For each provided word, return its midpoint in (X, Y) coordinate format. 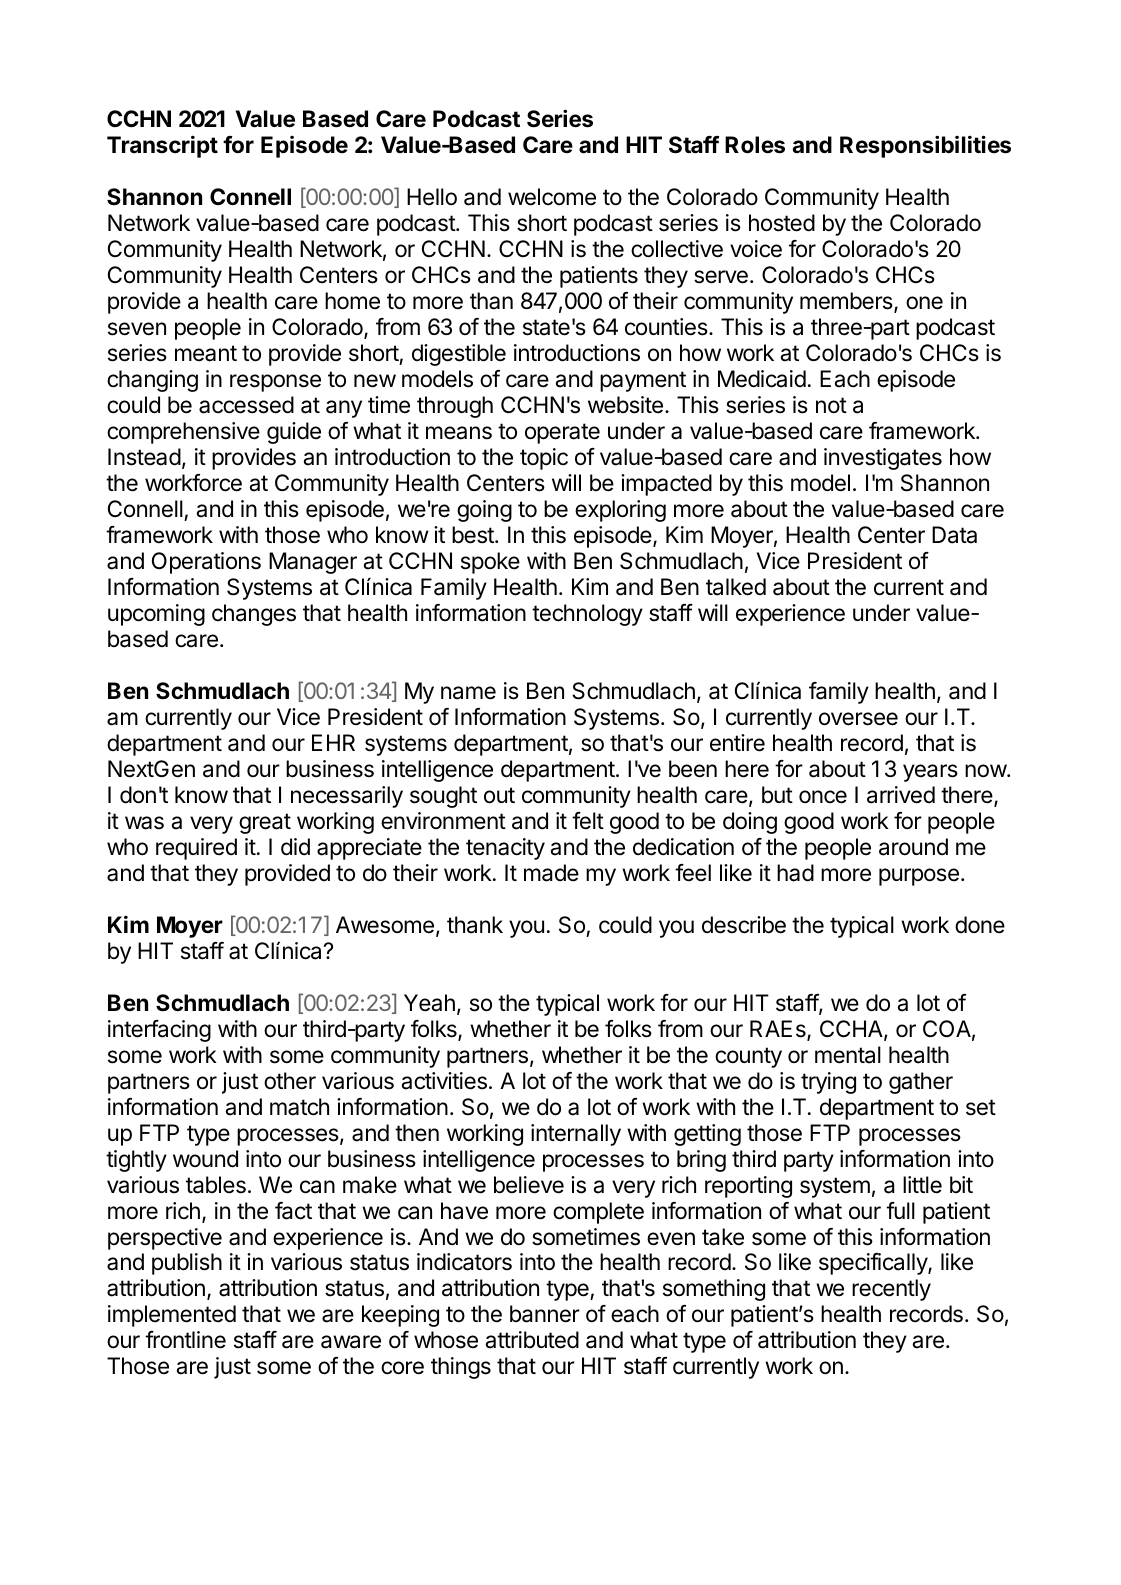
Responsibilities (925, 146)
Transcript (162, 146)
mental (848, 1055)
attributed (532, 1340)
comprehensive (183, 433)
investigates (883, 459)
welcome (552, 197)
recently (891, 1290)
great (265, 823)
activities (444, 1081)
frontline (185, 1340)
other (290, 1081)
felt (588, 821)
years (930, 773)
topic (544, 459)
